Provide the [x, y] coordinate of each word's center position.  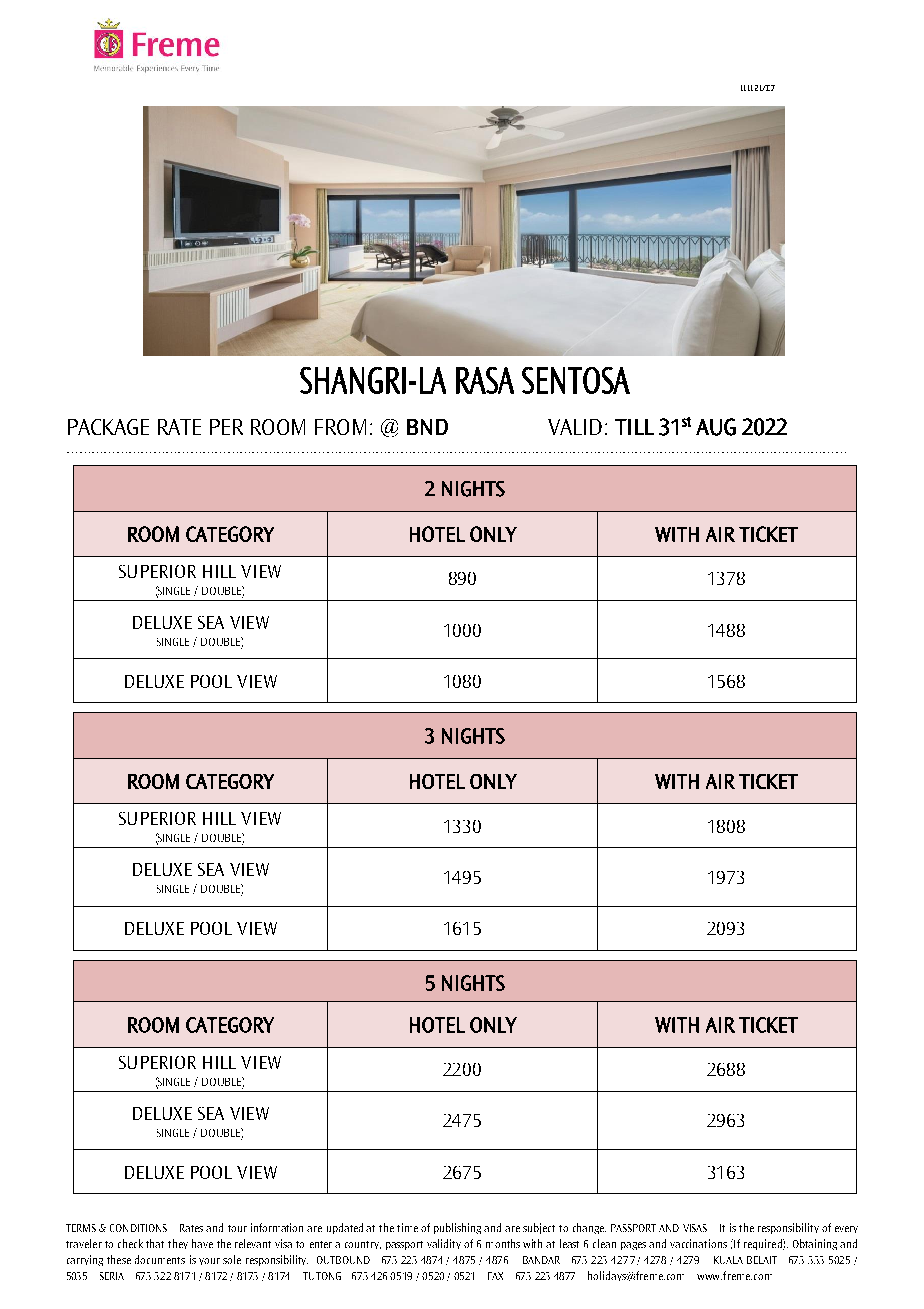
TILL [634, 427]
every [846, 1229]
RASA [485, 380]
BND [427, 427]
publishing [457, 1228]
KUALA [728, 1260]
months [503, 1243]
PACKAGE [108, 427]
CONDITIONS [138, 1228]
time [407, 1227]
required [764, 1244]
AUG [716, 427]
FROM [340, 427]
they [178, 1244]
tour [237, 1228]
